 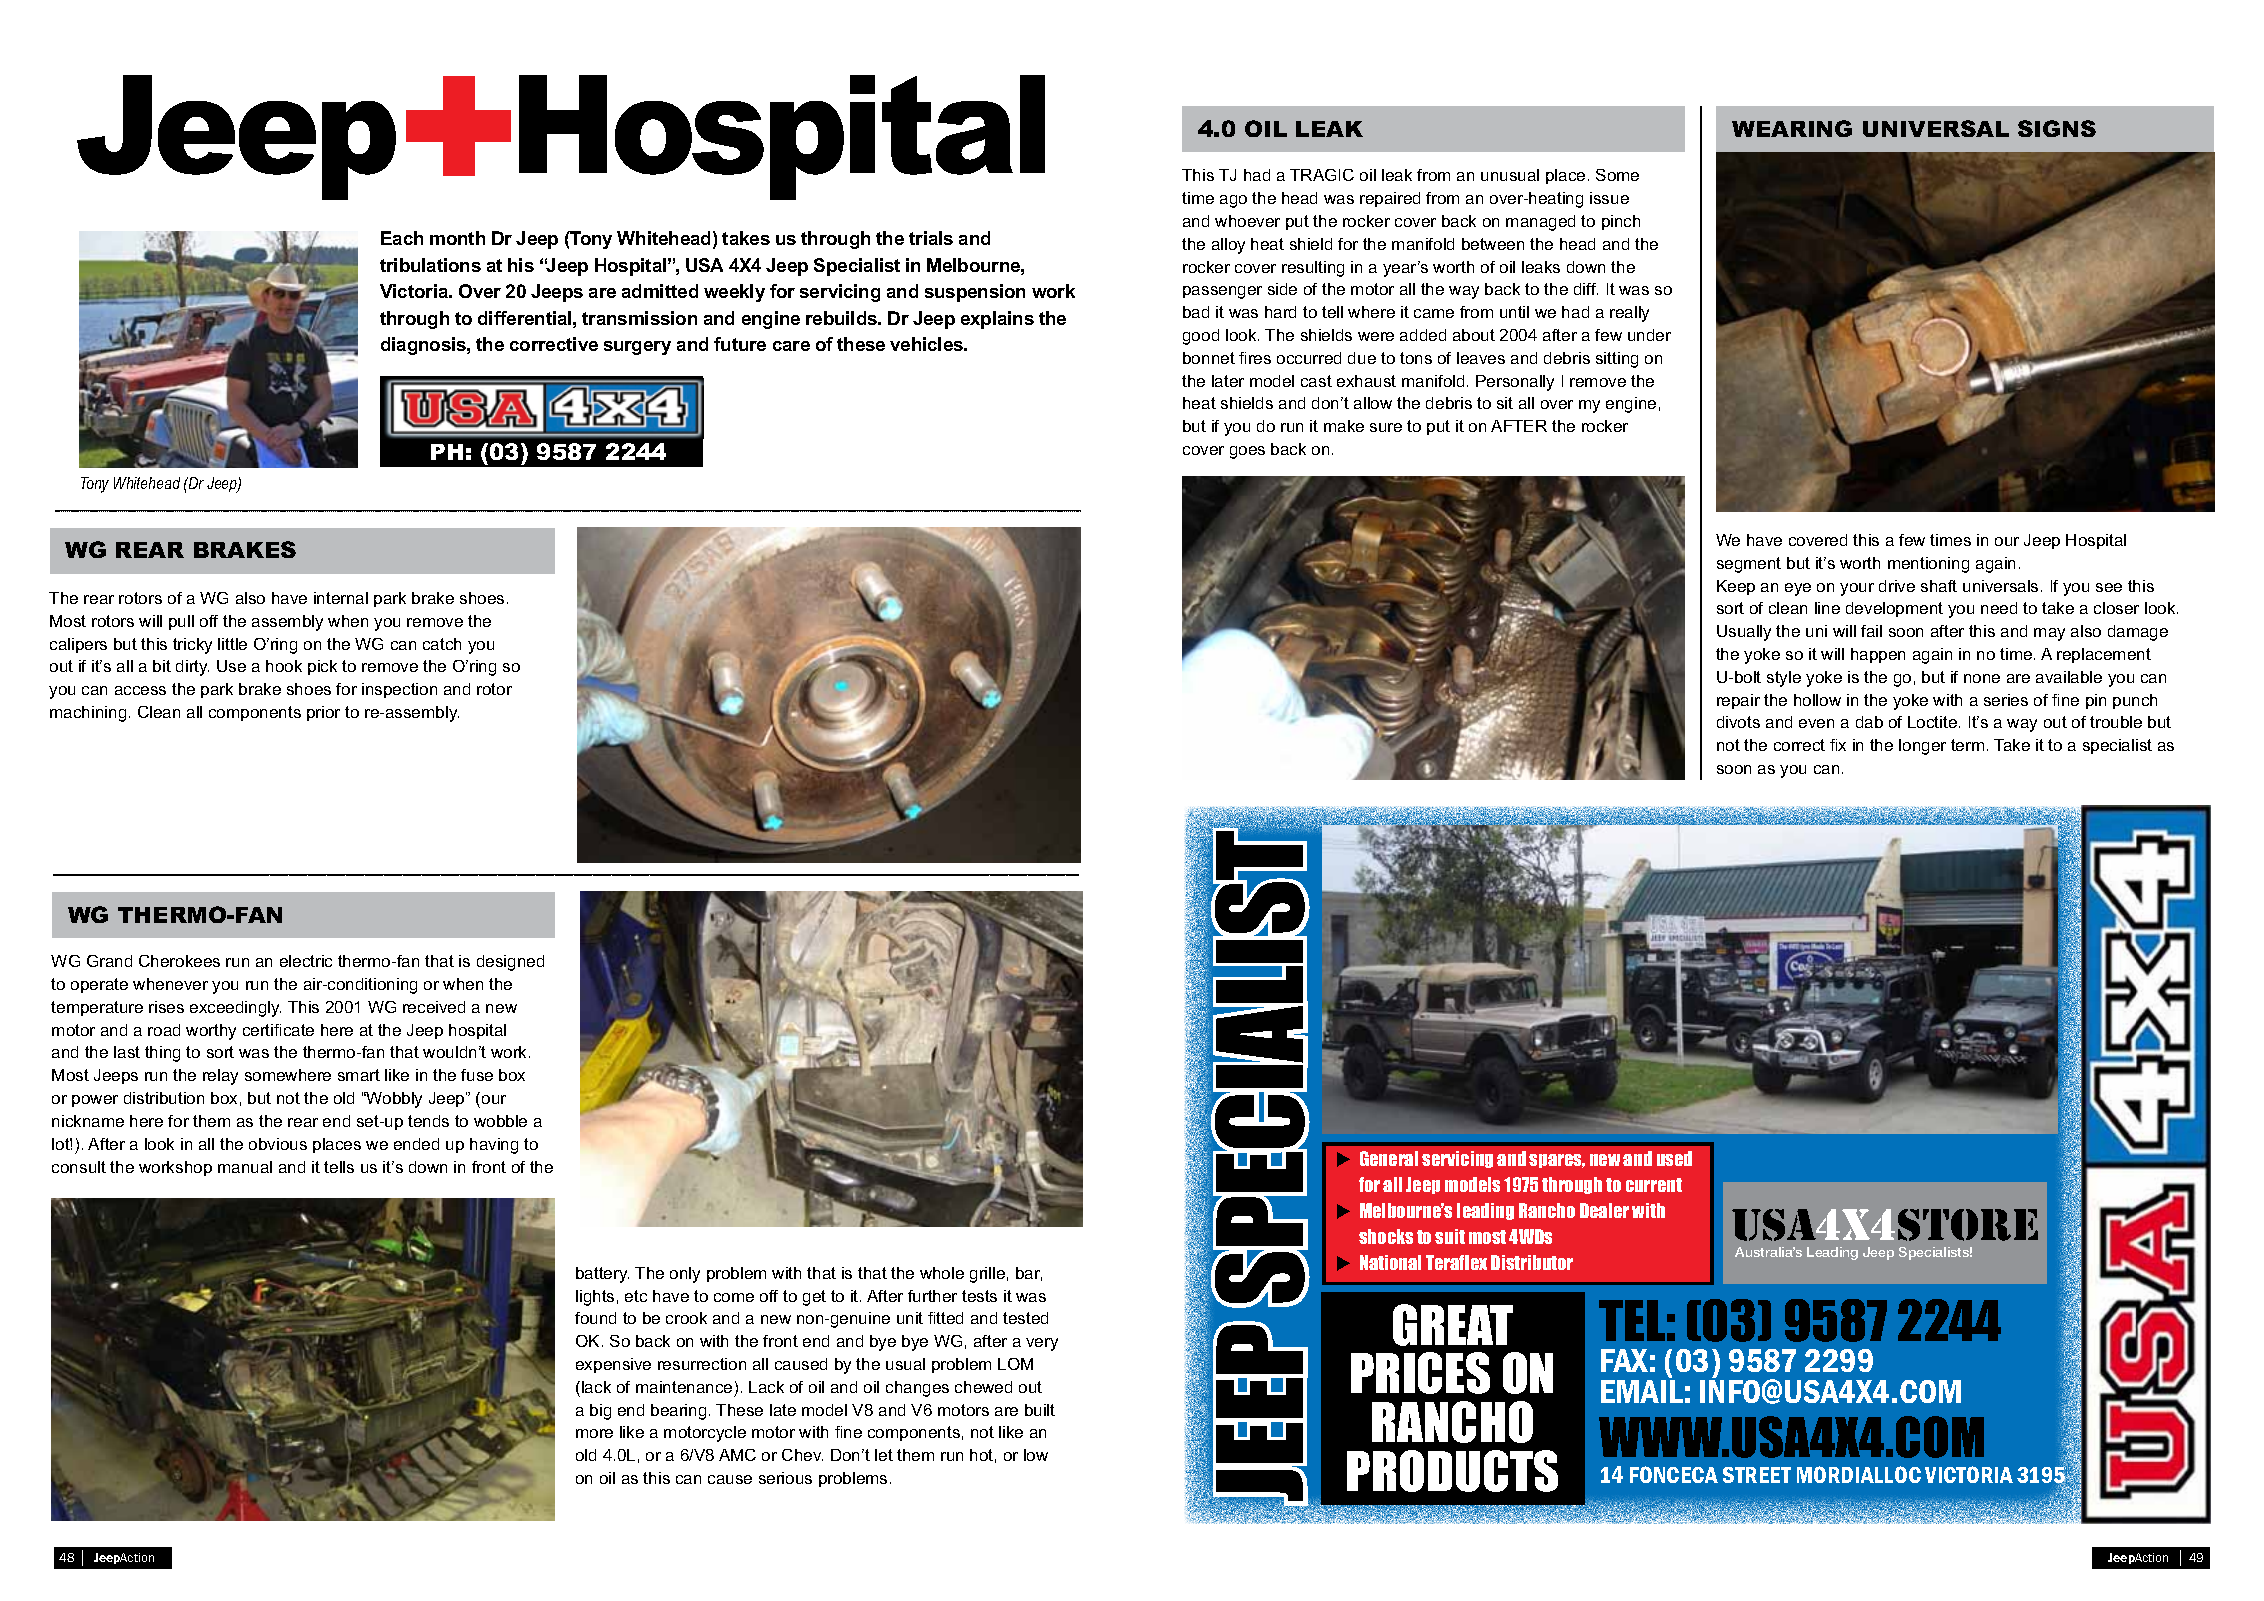 What do you see at coordinates (594, 1433) in the screenshot?
I see `more` at bounding box center [594, 1433].
